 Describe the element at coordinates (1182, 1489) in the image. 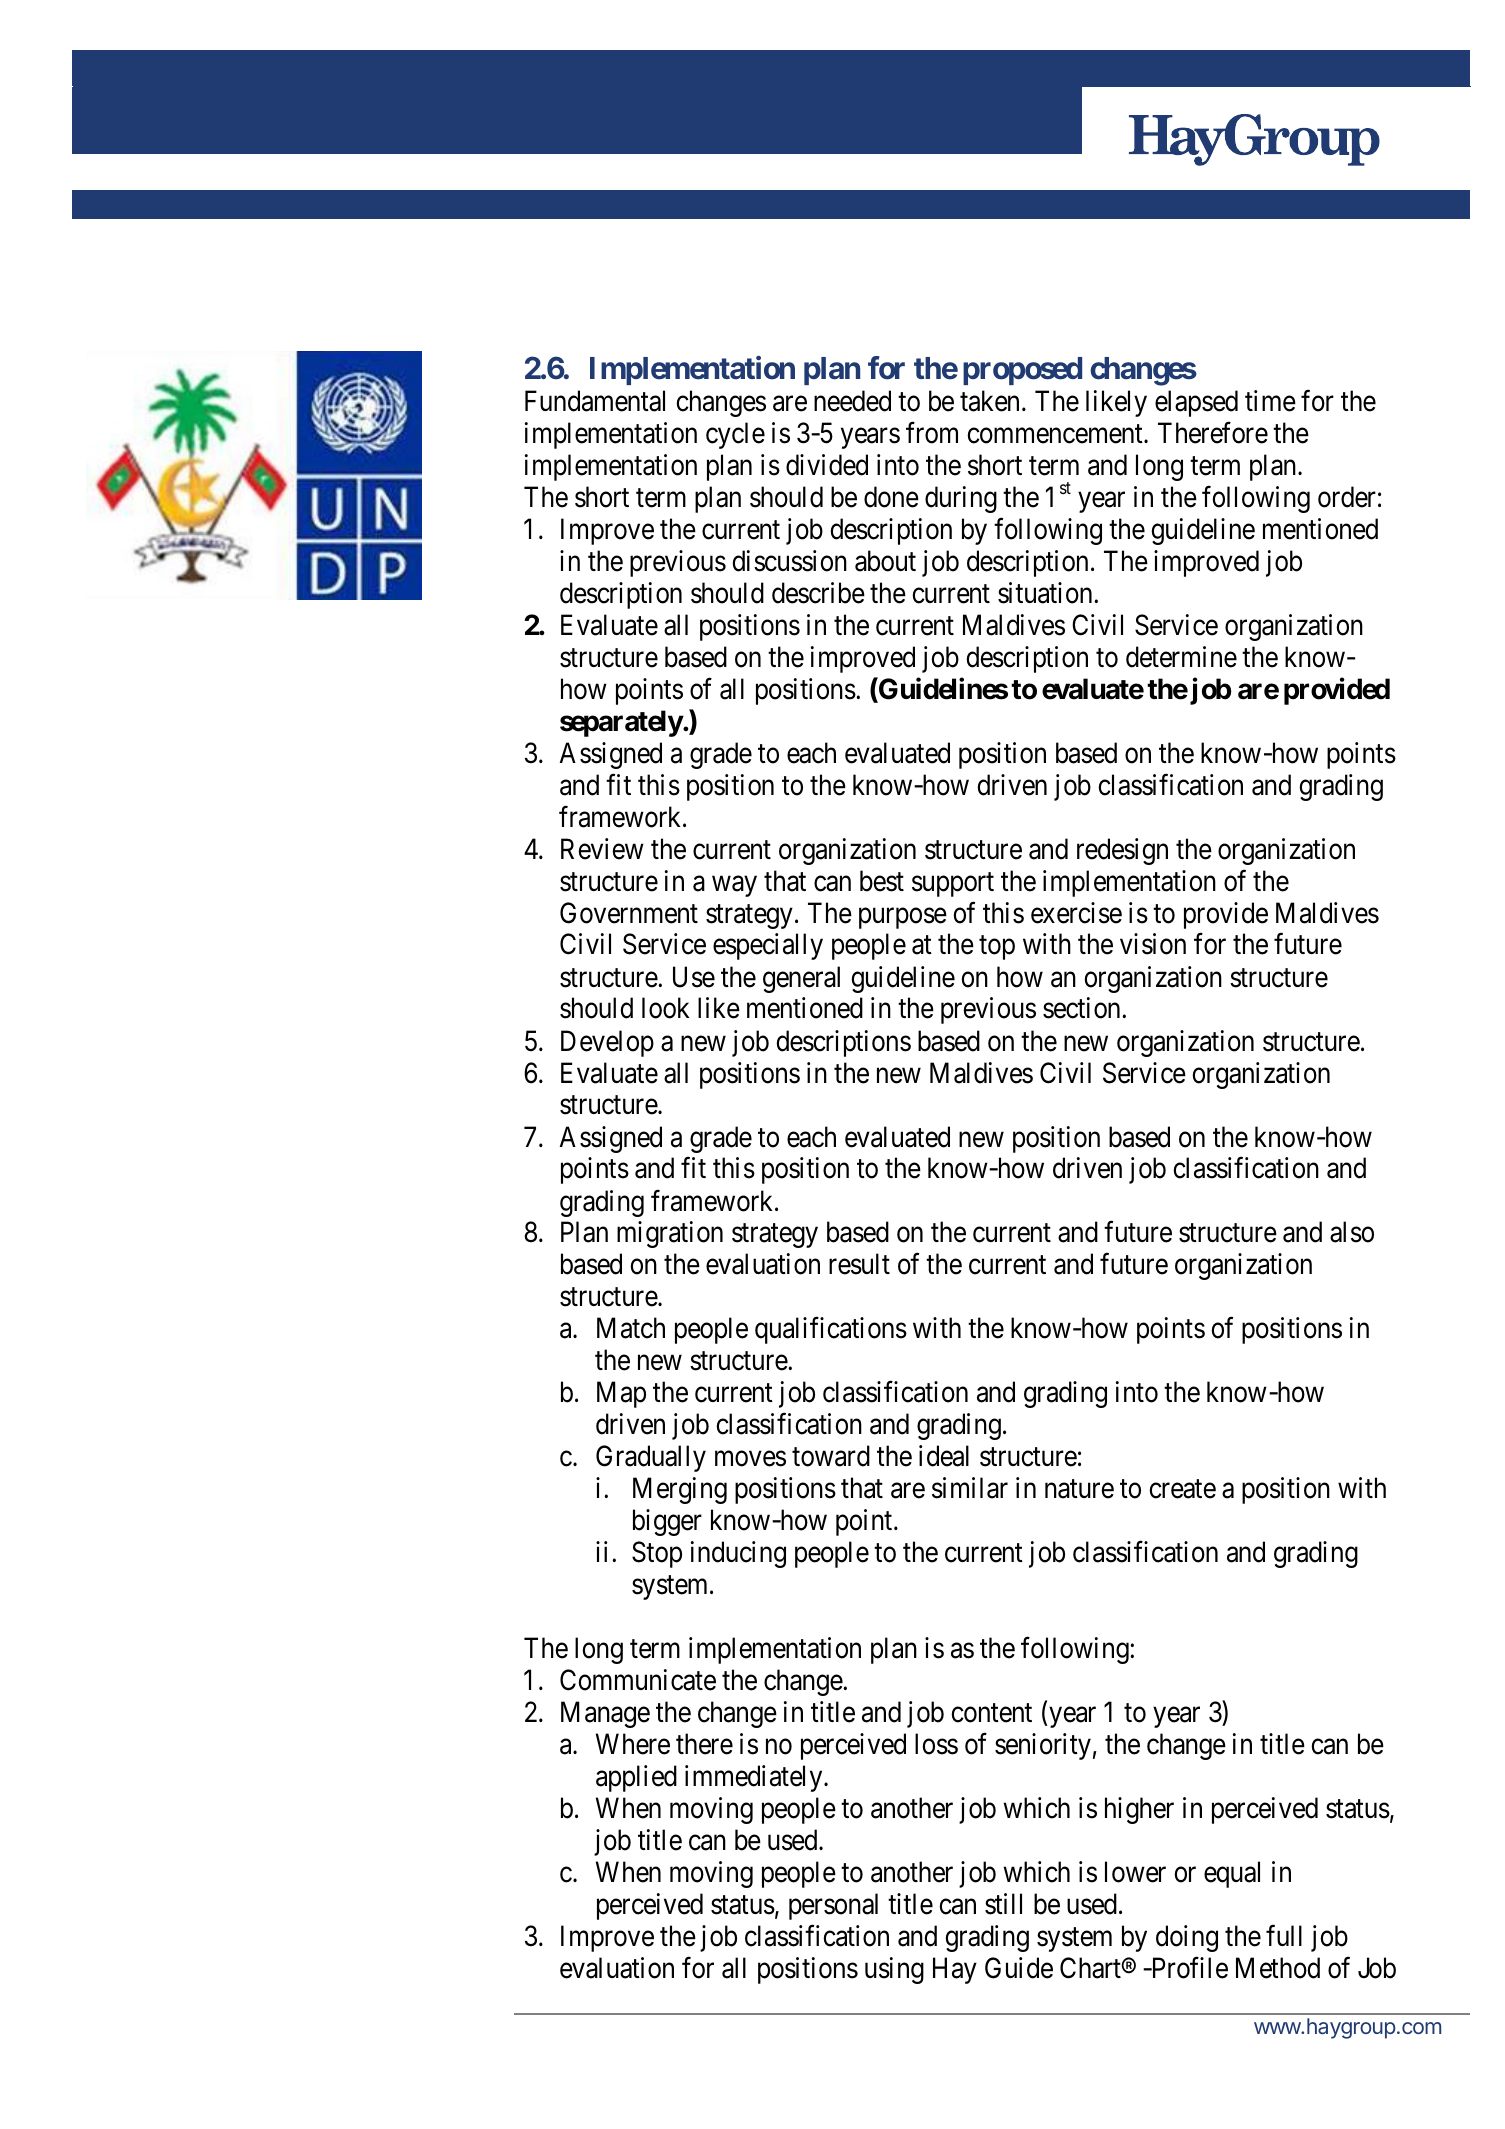

I see `create` at that location.
